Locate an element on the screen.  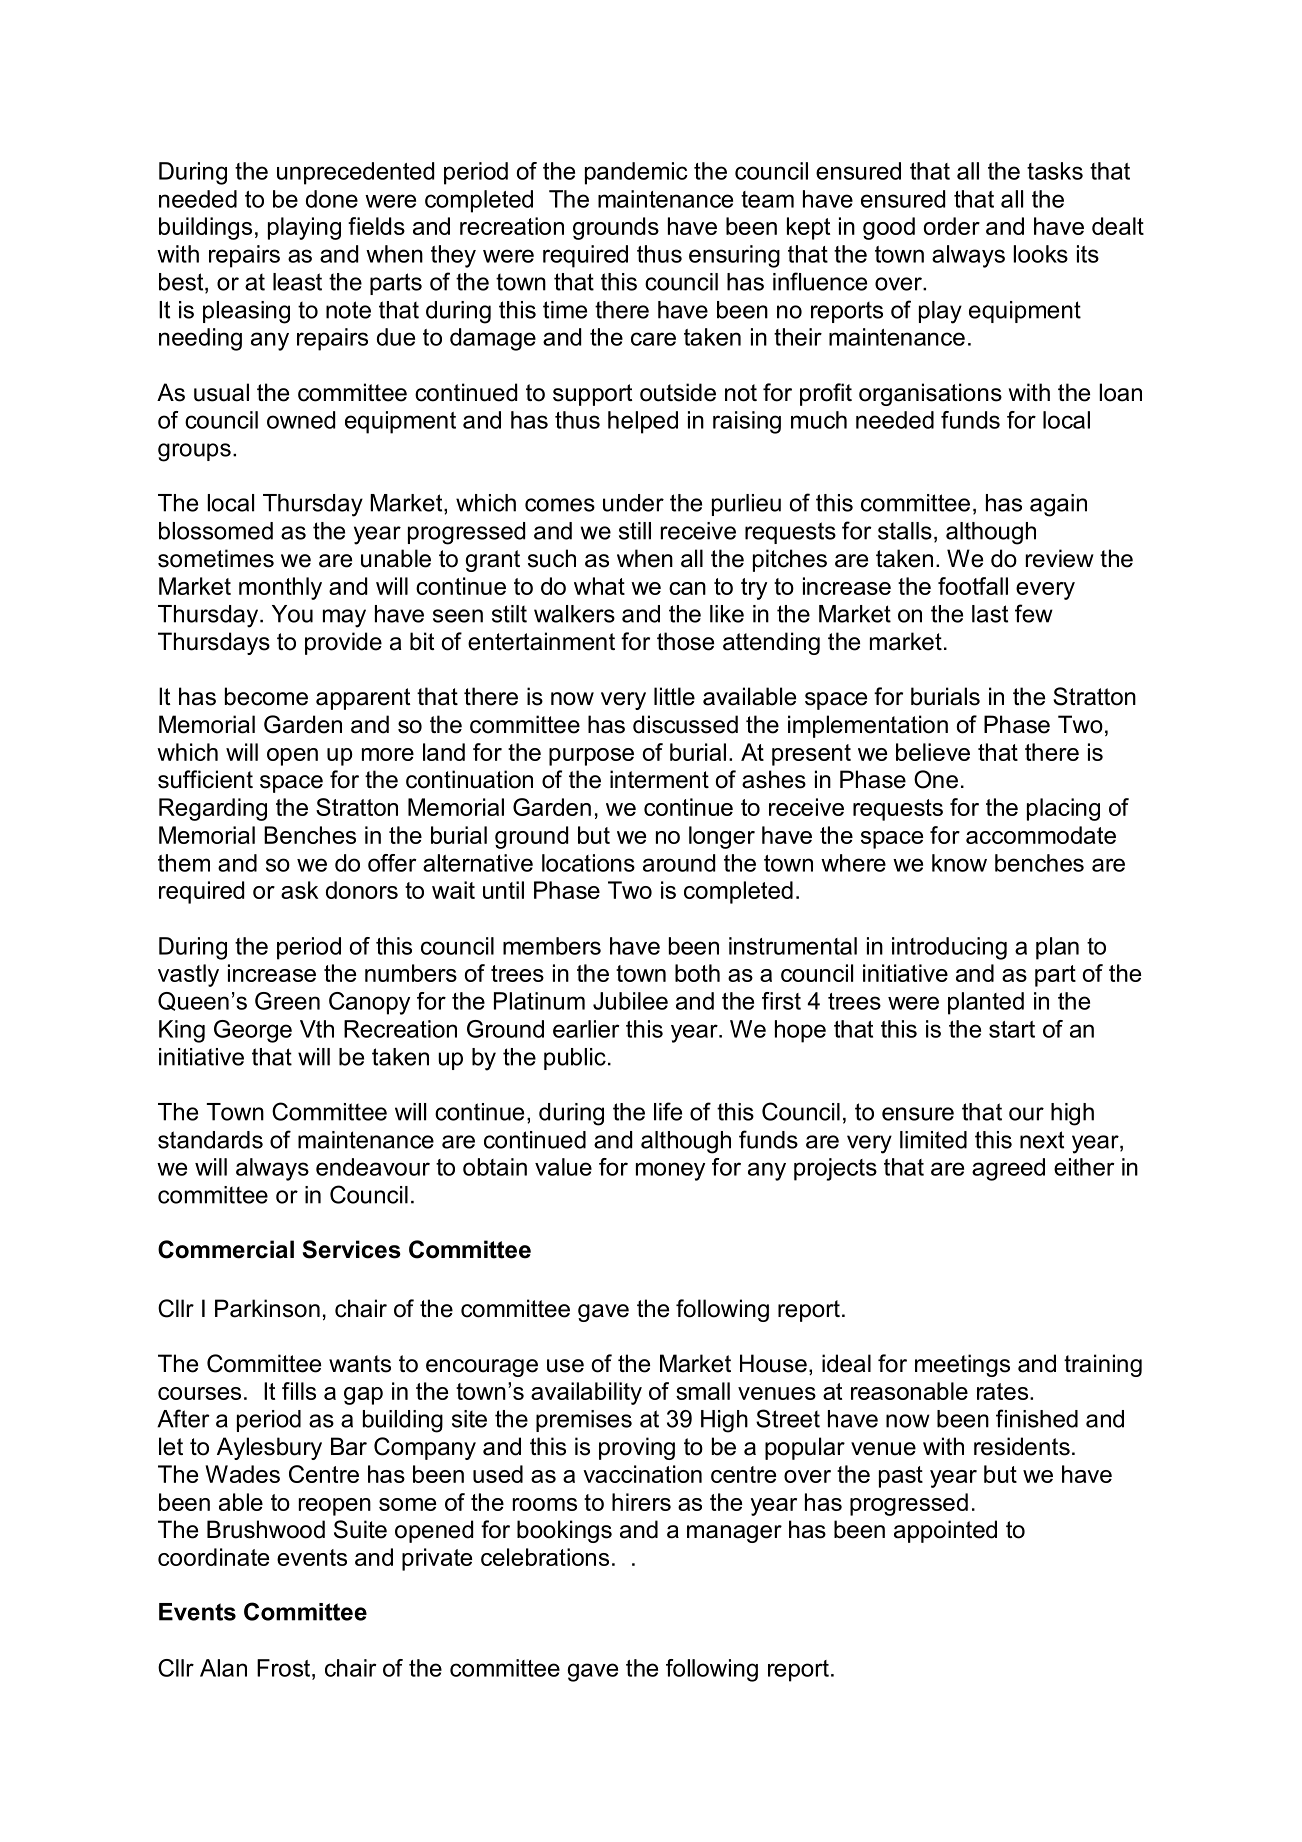
life is located at coordinates (668, 1111).
